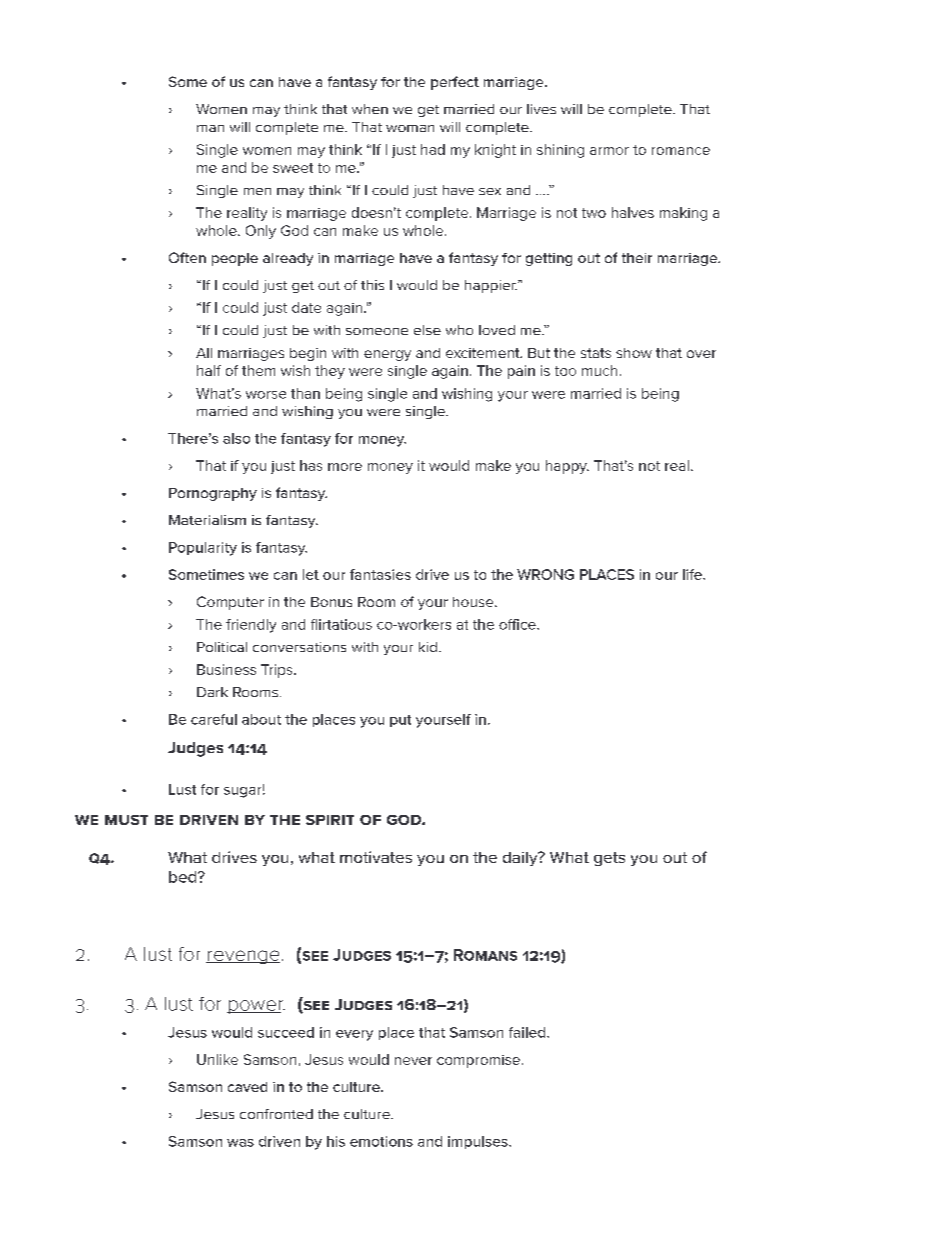 The height and width of the screenshot is (1233, 952). What do you see at coordinates (214, 719) in the screenshot?
I see `careful` at bounding box center [214, 719].
